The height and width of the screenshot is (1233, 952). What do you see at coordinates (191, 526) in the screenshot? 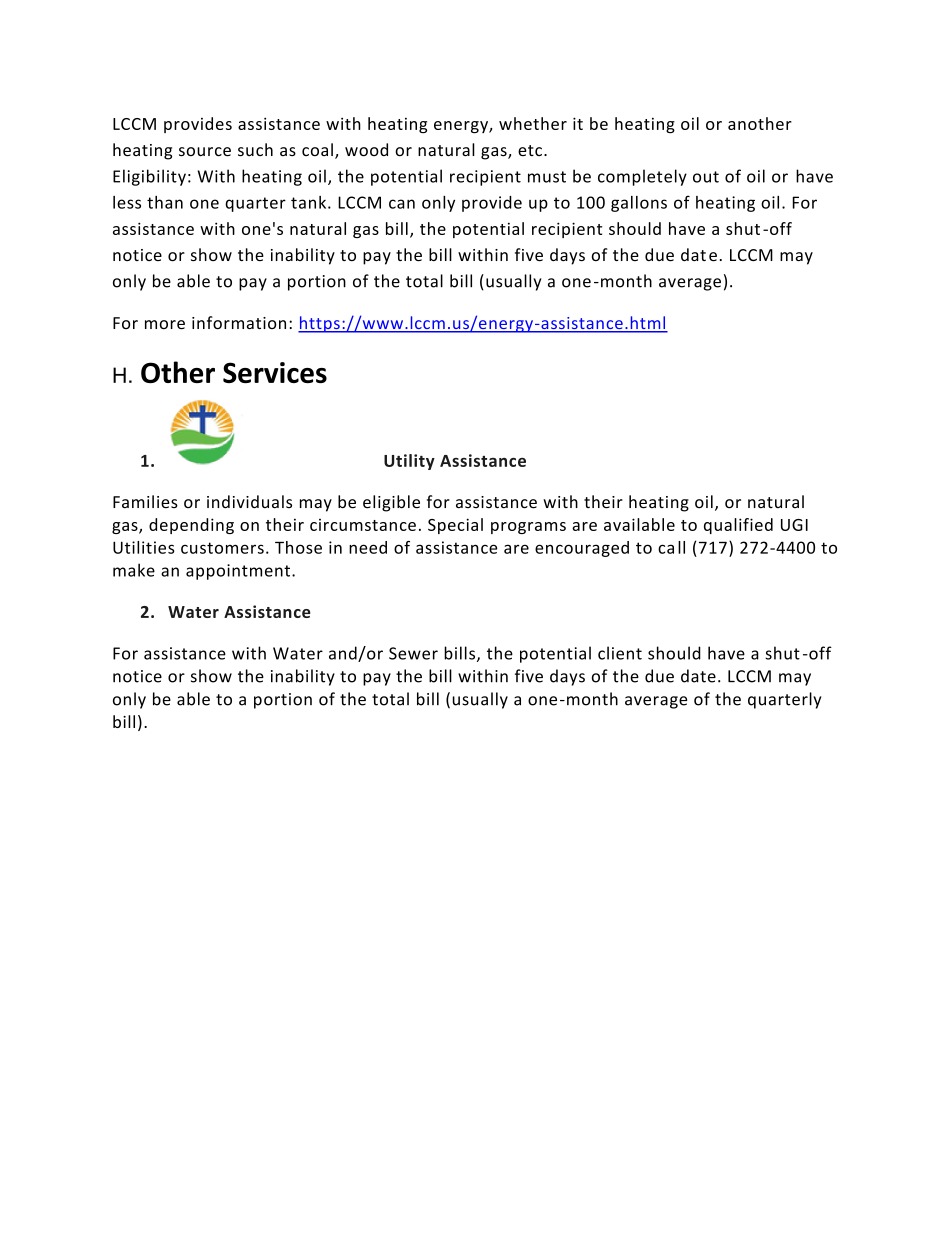
I see `depending` at bounding box center [191, 526].
